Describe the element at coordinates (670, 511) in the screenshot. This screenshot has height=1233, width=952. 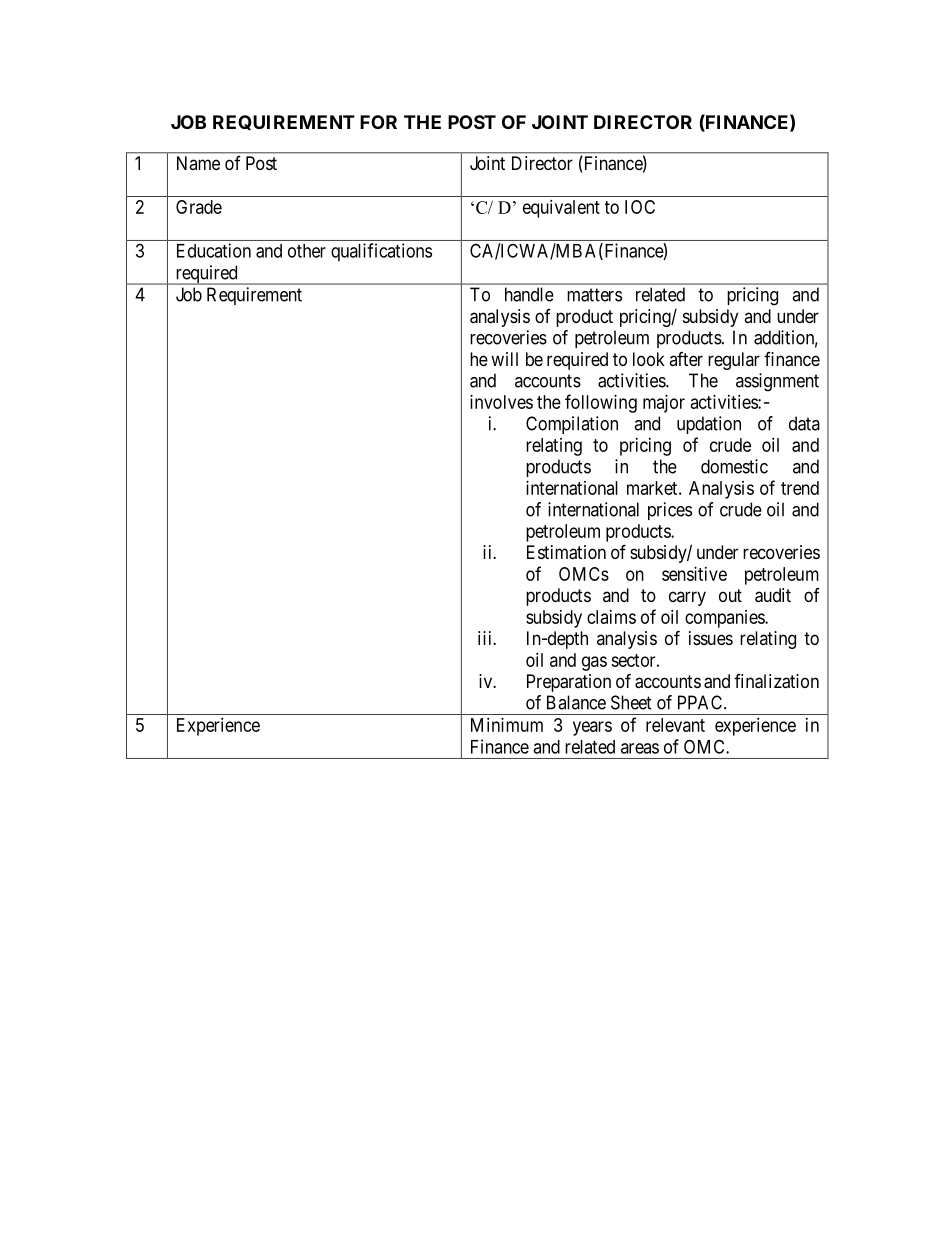
I see `prices` at that location.
